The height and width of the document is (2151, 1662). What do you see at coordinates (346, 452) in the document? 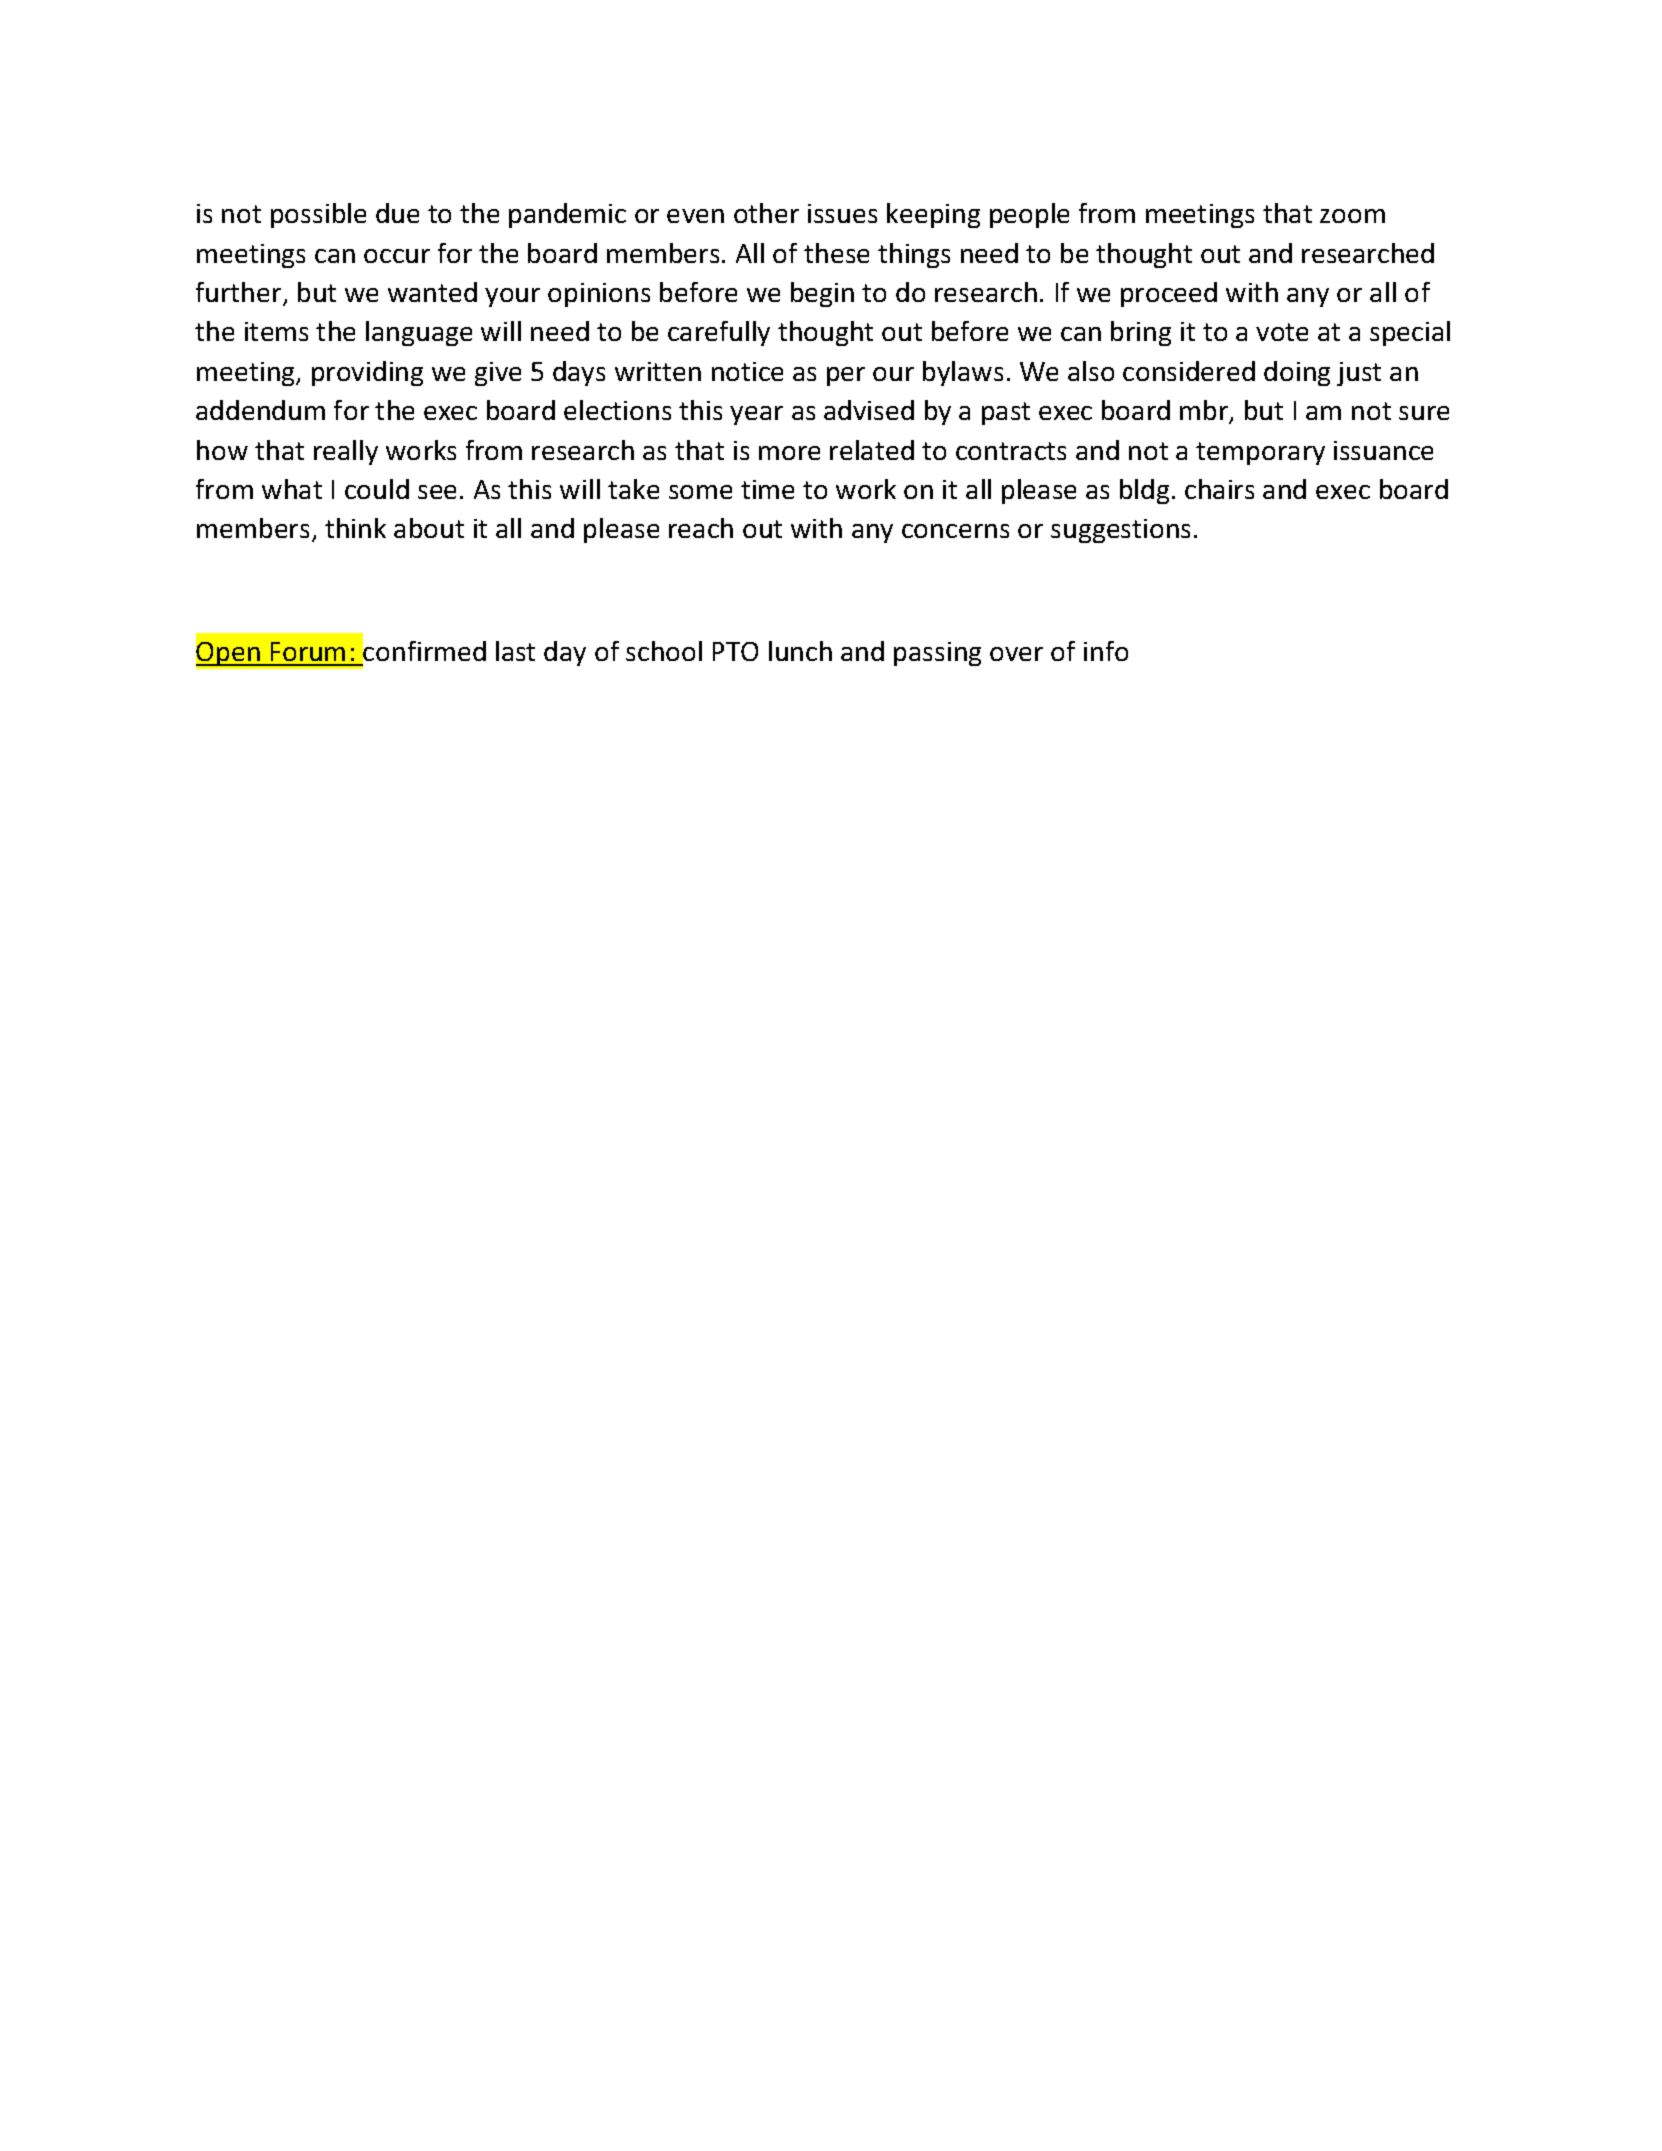
I see `really` at bounding box center [346, 452].
